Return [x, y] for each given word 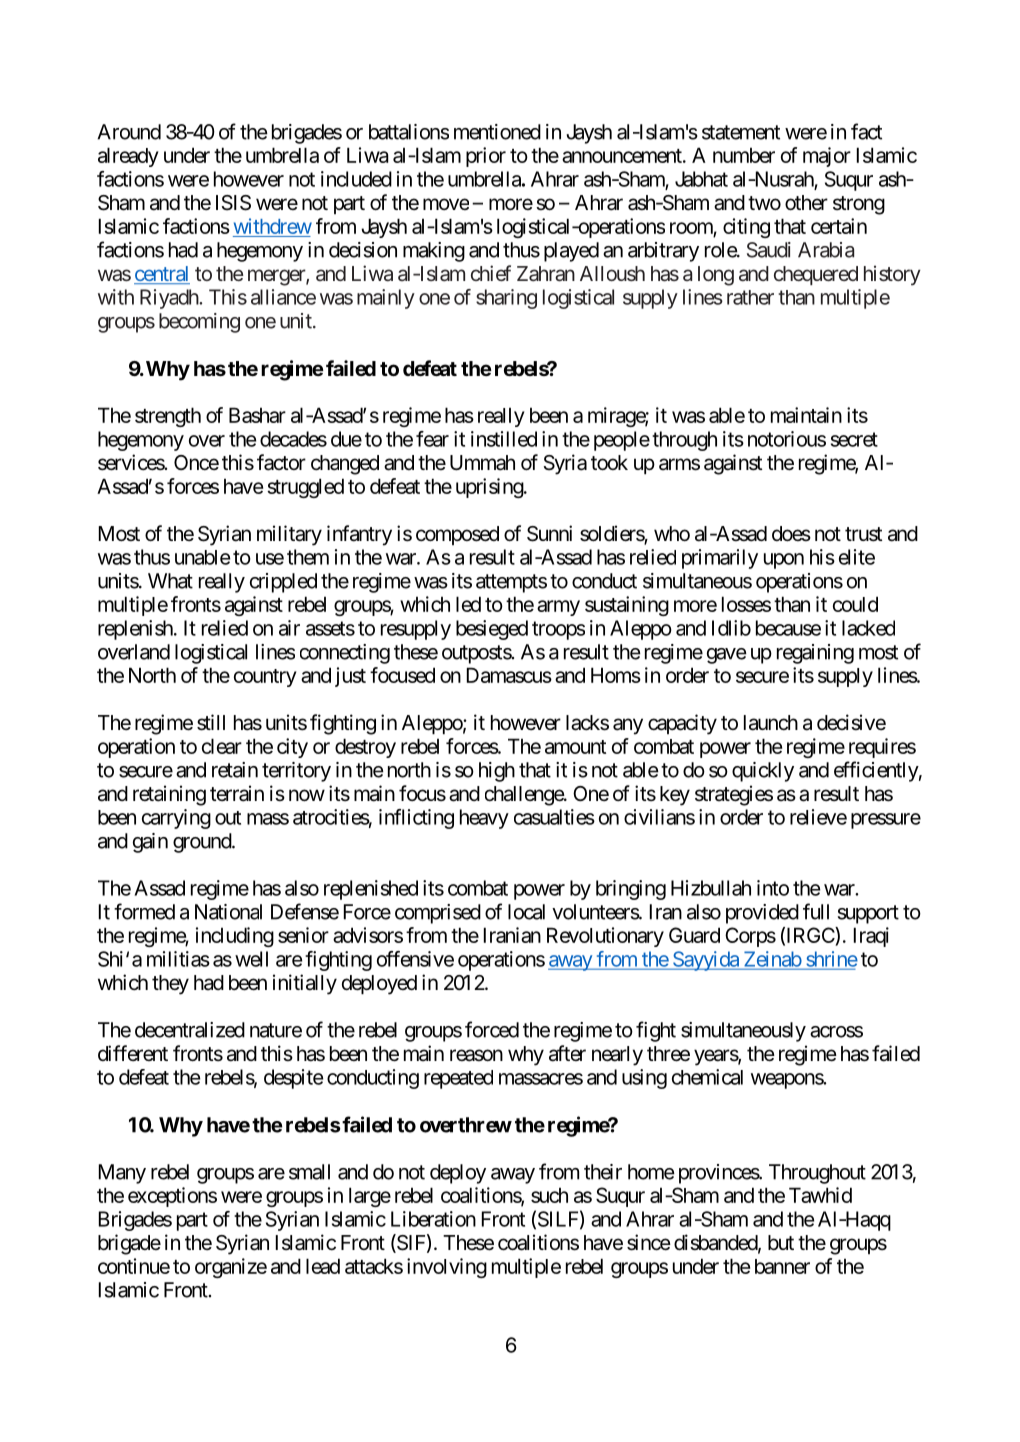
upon [784, 561]
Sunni [549, 533]
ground [203, 843]
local [526, 912]
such [549, 1195]
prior [486, 157]
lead [323, 1266]
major [827, 157]
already [128, 157]
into [773, 888]
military [289, 535]
